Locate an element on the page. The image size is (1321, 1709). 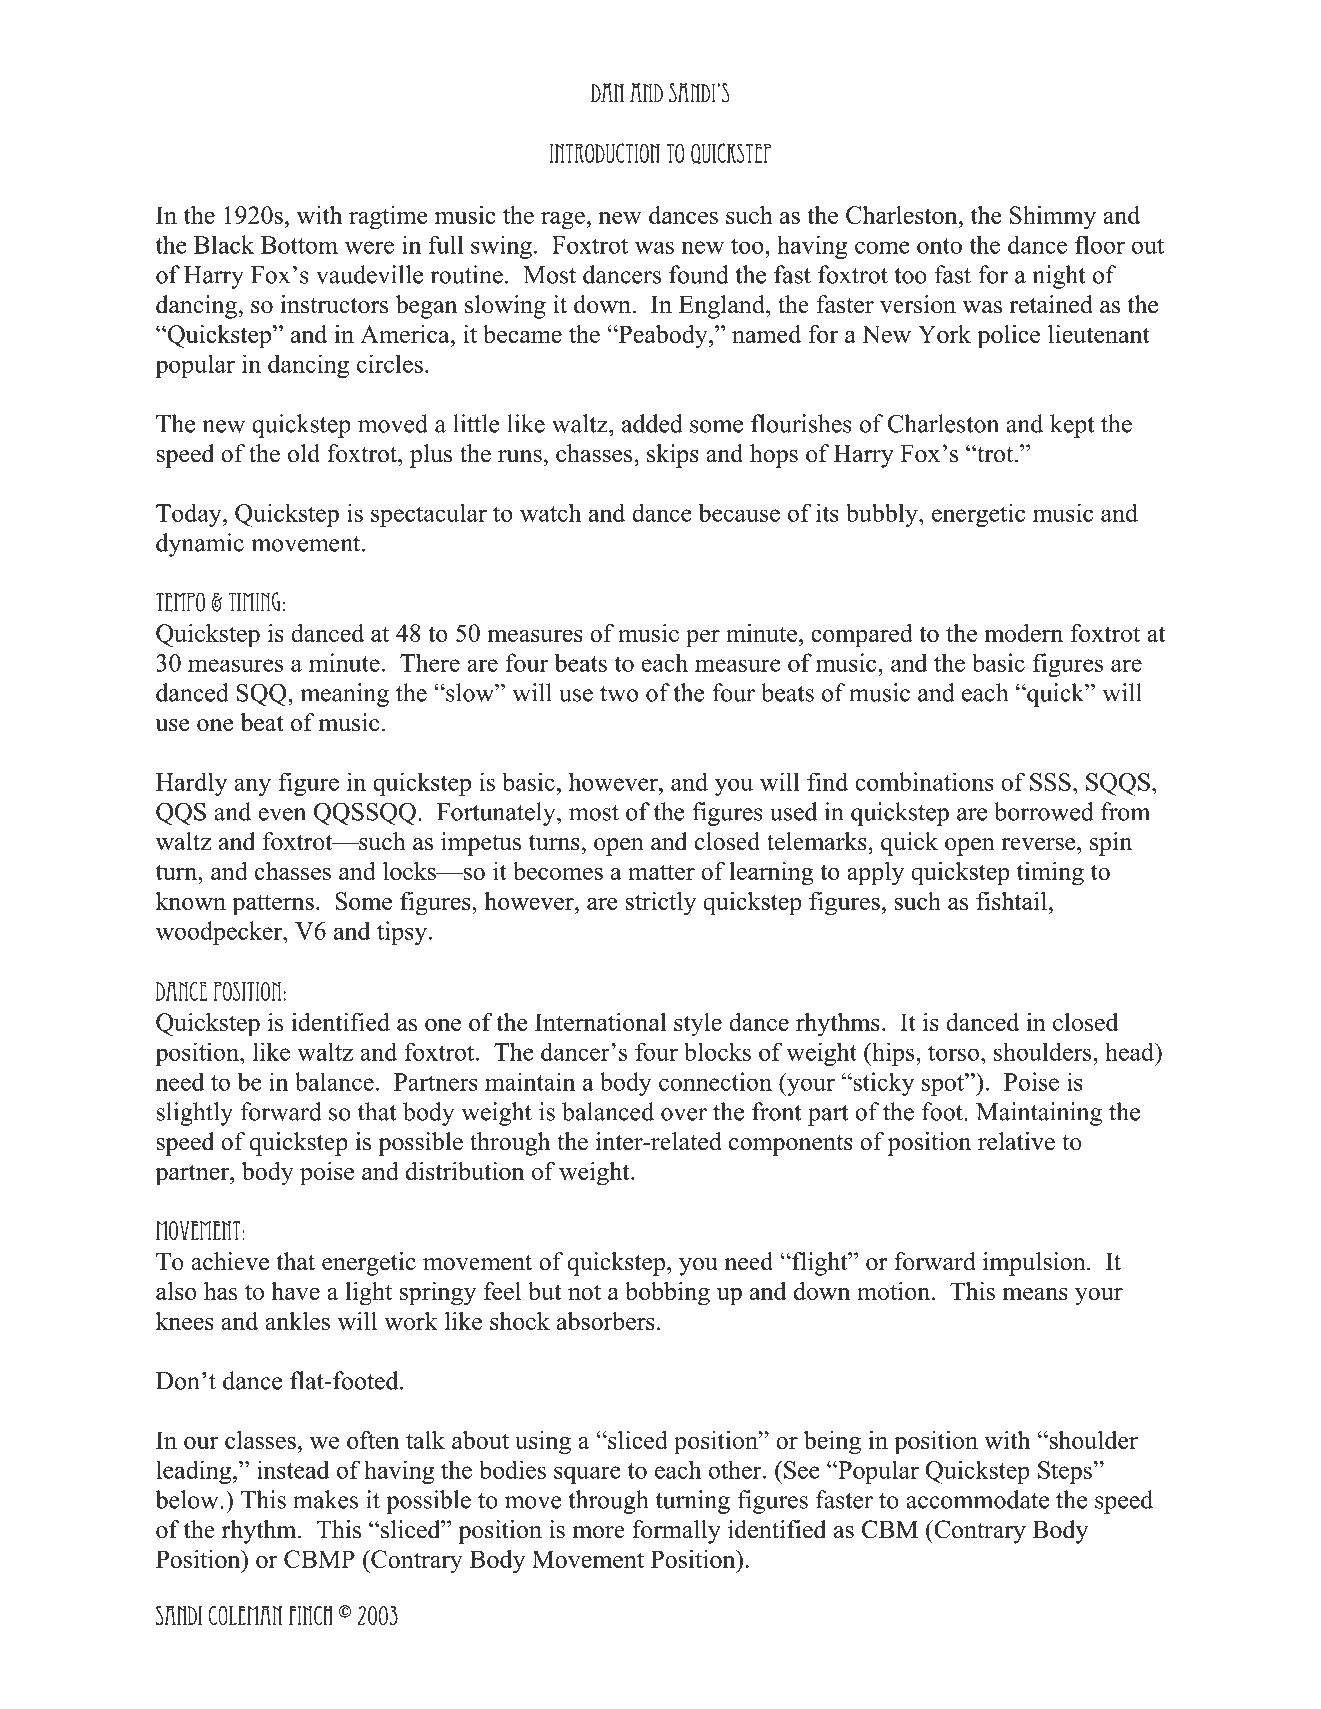
patterns is located at coordinates (273, 905).
